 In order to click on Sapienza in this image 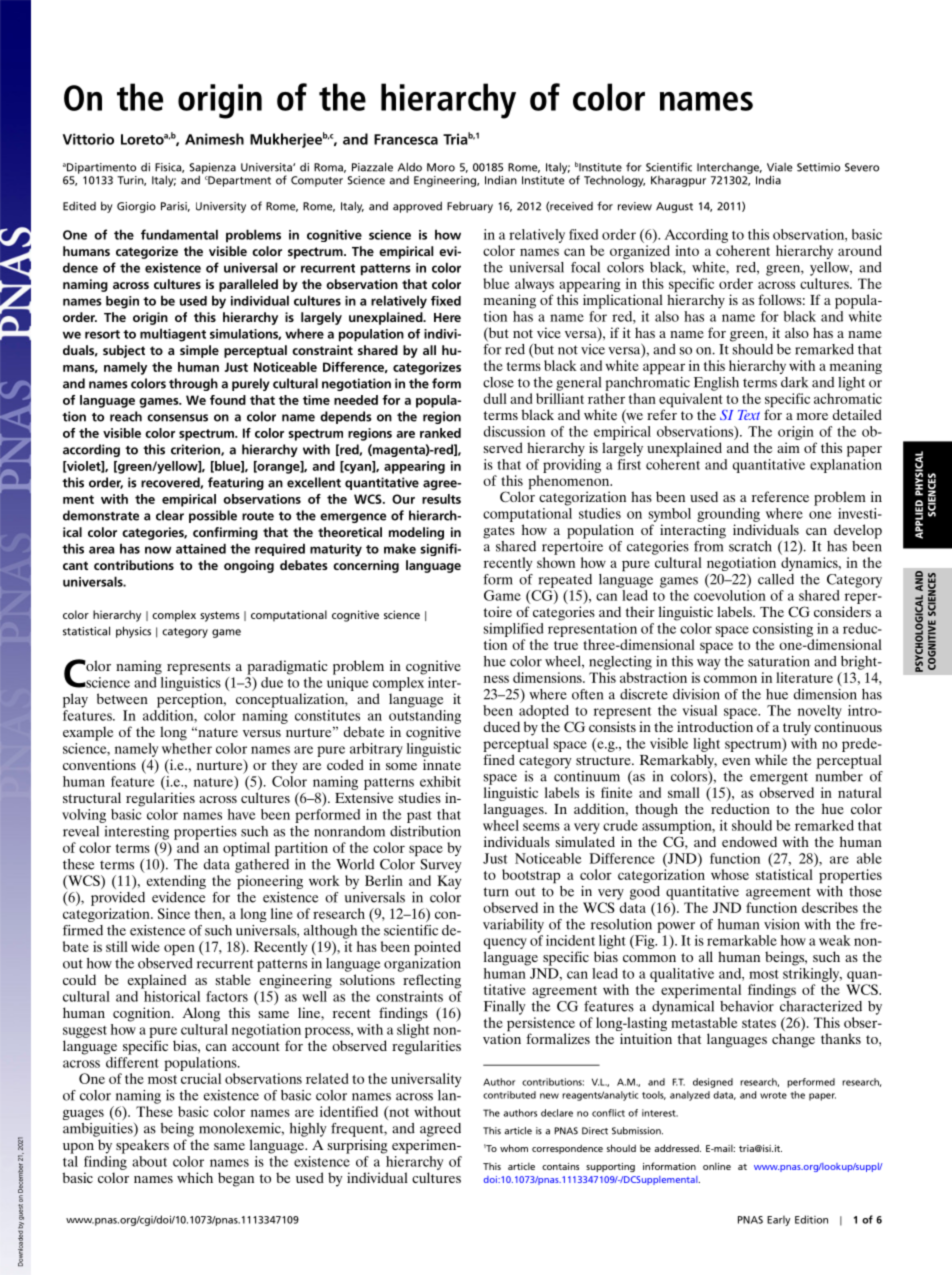, I will do `click(213, 169)`.
